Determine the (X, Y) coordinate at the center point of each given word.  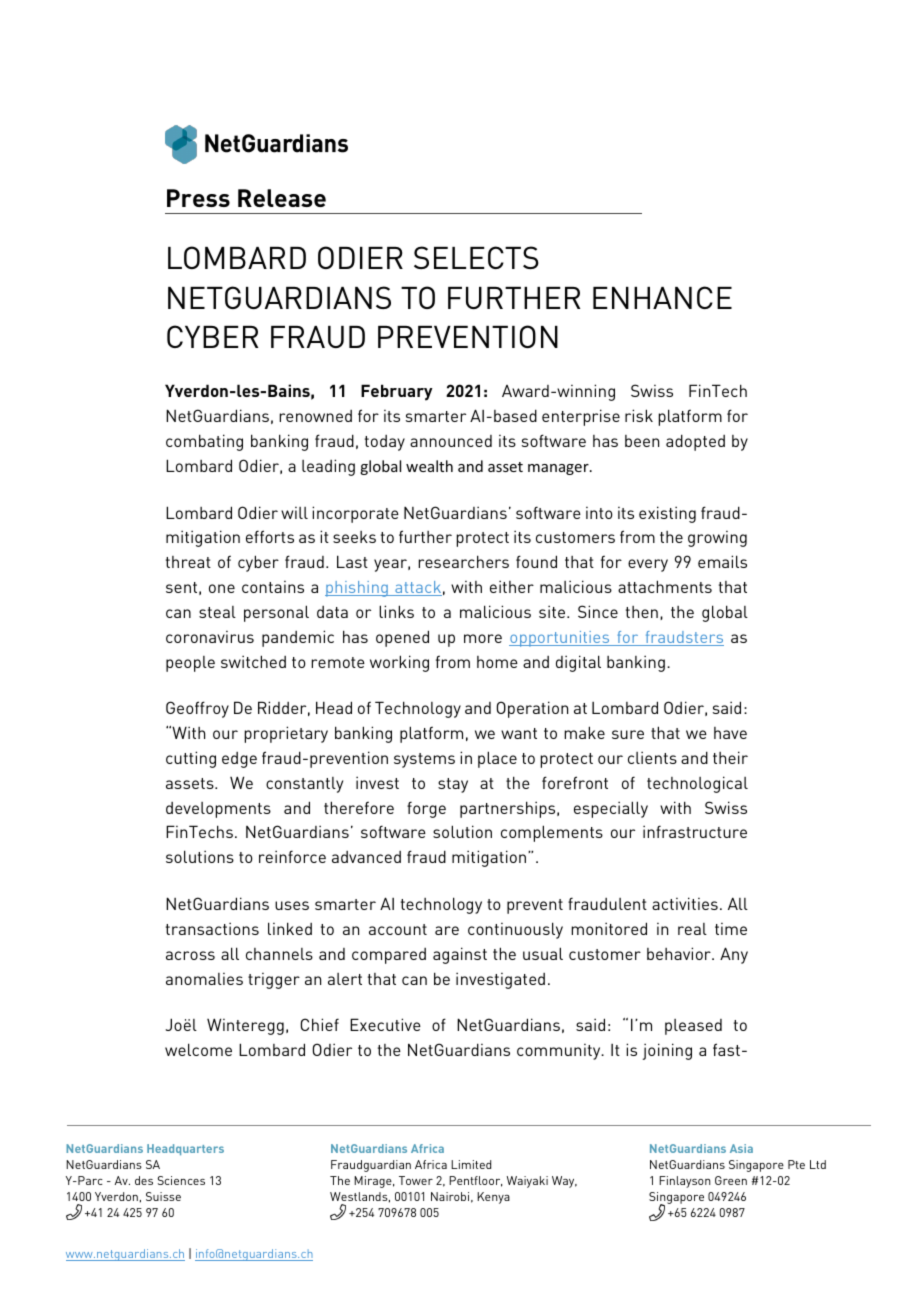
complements (552, 833)
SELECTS (476, 257)
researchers (463, 561)
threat (188, 562)
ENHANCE (662, 297)
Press (198, 198)
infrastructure (695, 831)
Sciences (181, 1180)
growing (717, 539)
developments (218, 810)
